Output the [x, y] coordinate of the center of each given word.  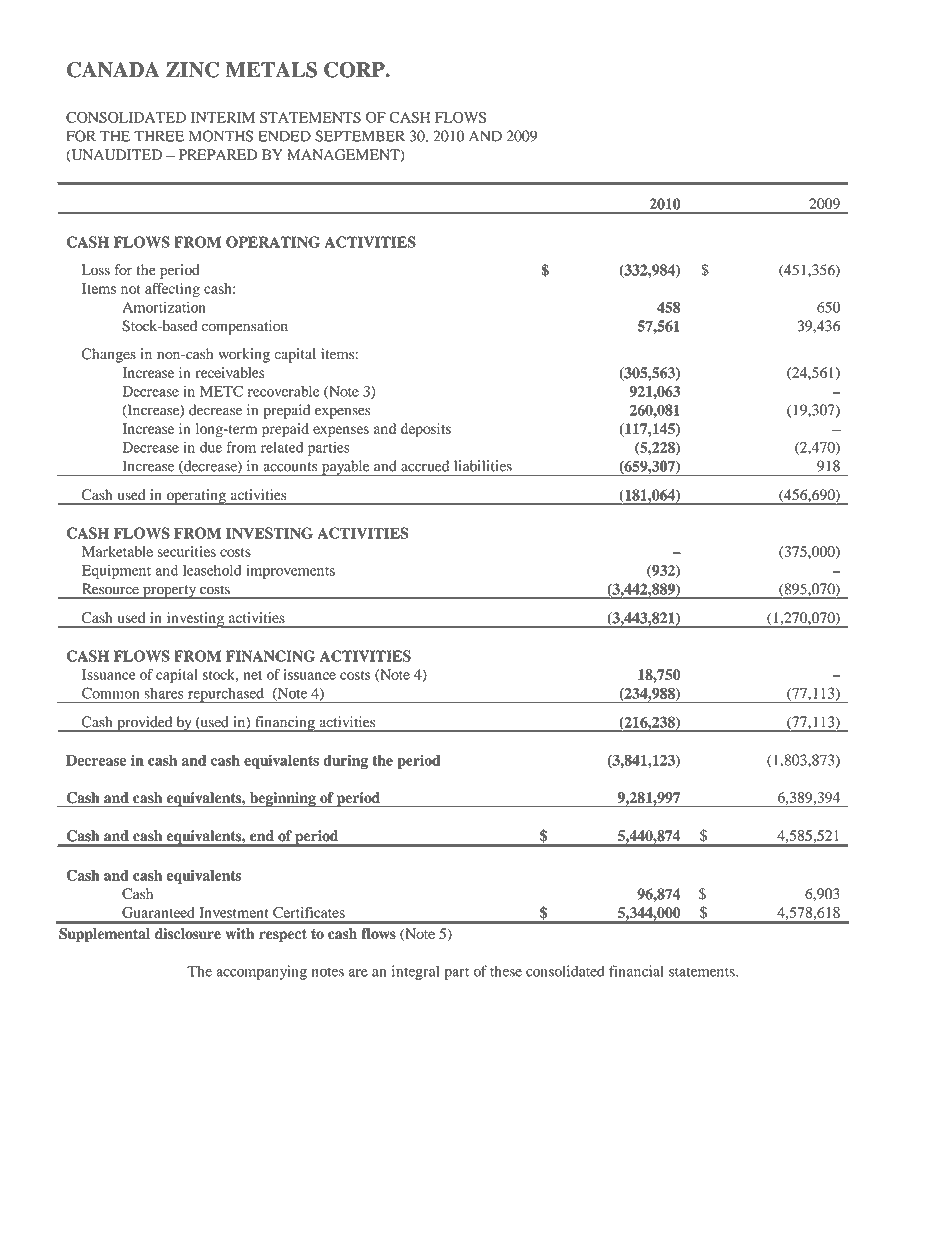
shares [164, 693]
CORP [355, 70]
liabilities [483, 466]
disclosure [188, 934]
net [252, 675]
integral [415, 972]
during [345, 761]
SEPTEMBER [360, 136]
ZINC [192, 70]
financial [636, 971]
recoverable [284, 391]
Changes [109, 355]
